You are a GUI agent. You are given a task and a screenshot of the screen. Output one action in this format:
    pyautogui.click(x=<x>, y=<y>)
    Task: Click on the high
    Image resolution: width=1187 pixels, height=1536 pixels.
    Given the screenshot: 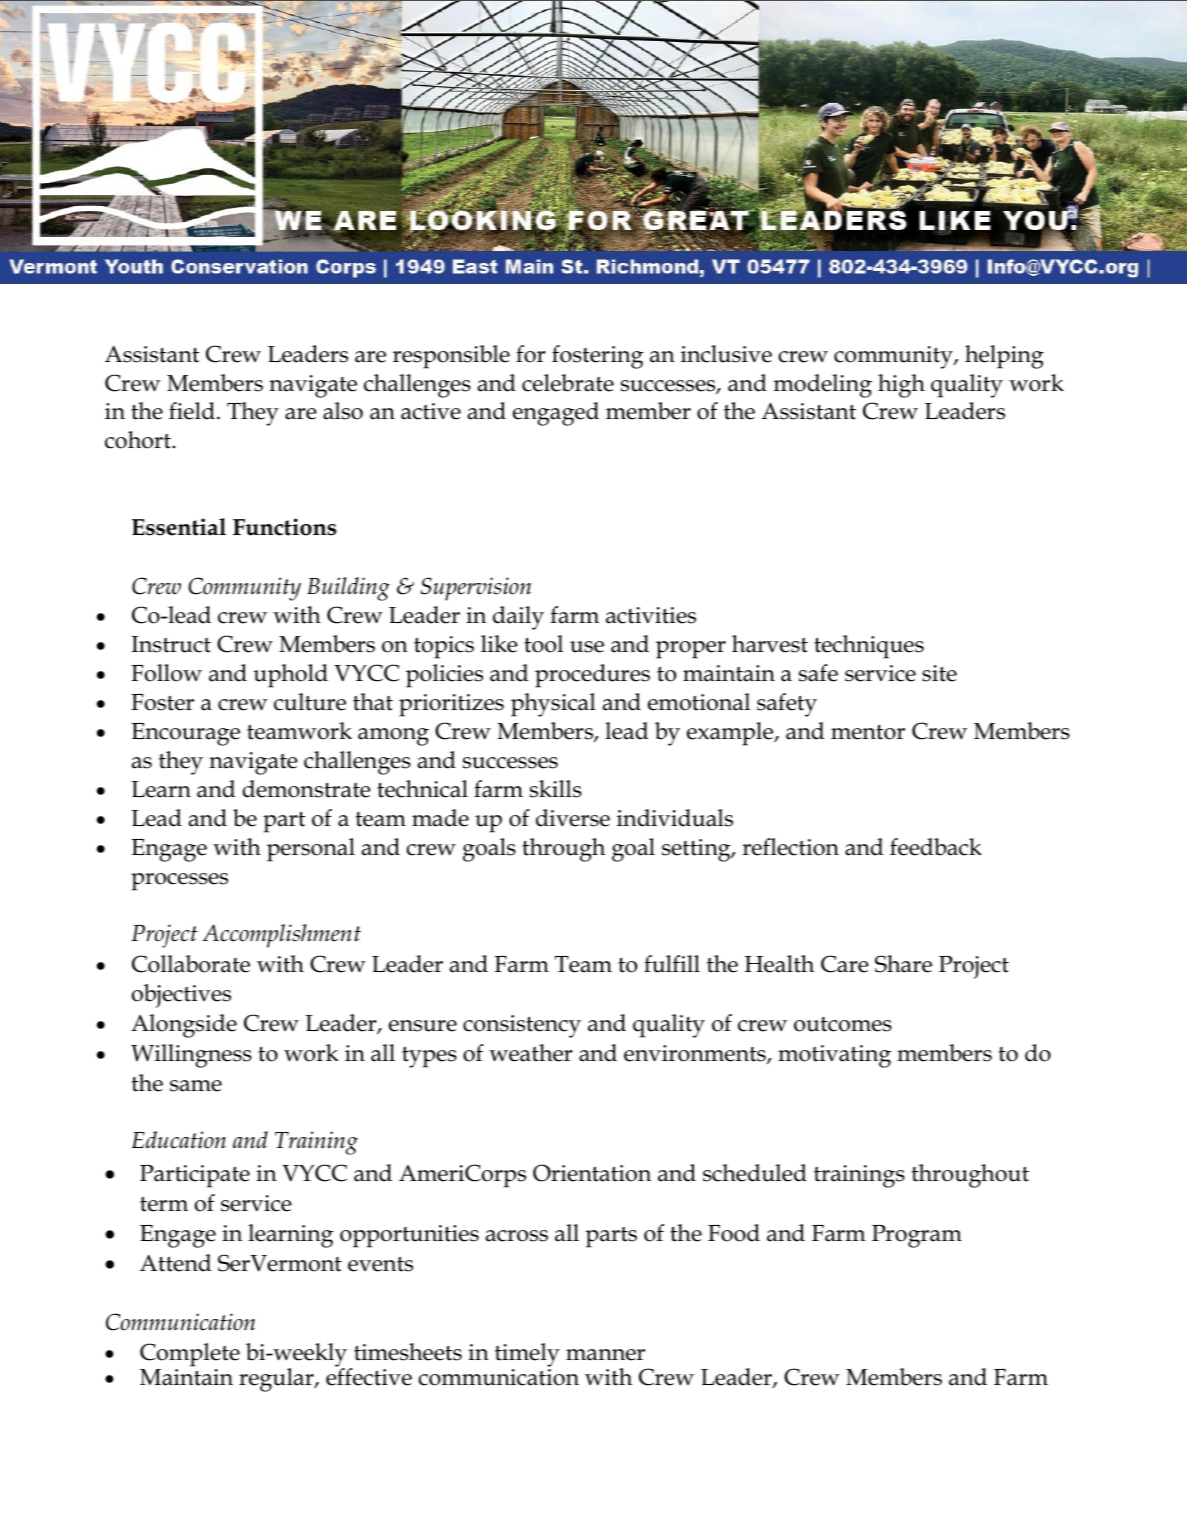 What is the action you would take?
    pyautogui.click(x=901, y=386)
